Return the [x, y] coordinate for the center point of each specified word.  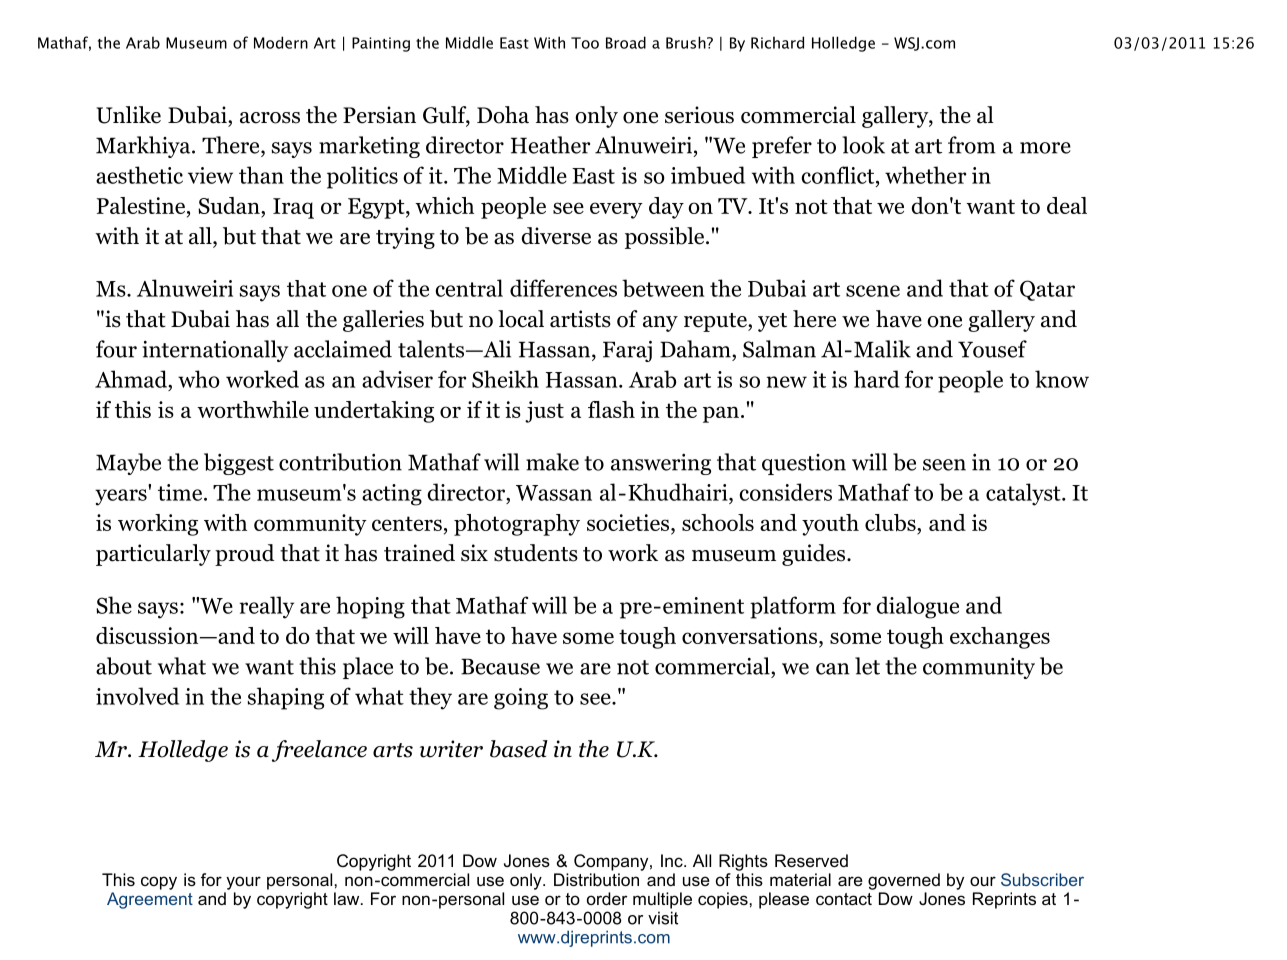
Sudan [230, 207]
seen [944, 465]
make [552, 462]
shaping [286, 698]
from [972, 145]
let [867, 666]
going [521, 699]
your [243, 883]
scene [873, 291]
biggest [239, 464]
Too [585, 43]
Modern [281, 42]
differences [563, 288]
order [607, 898]
